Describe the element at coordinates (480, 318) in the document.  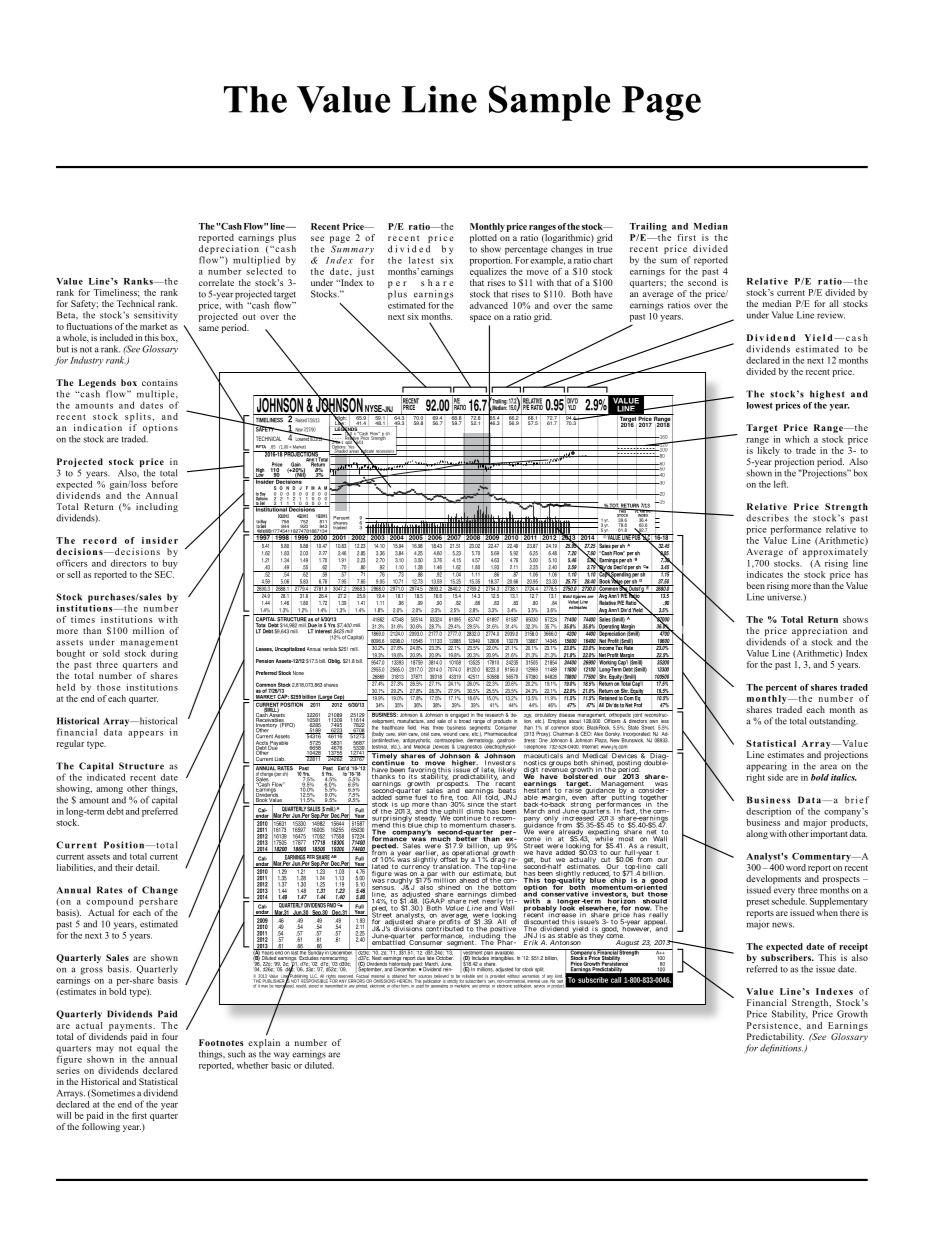
I see `space` at that location.
